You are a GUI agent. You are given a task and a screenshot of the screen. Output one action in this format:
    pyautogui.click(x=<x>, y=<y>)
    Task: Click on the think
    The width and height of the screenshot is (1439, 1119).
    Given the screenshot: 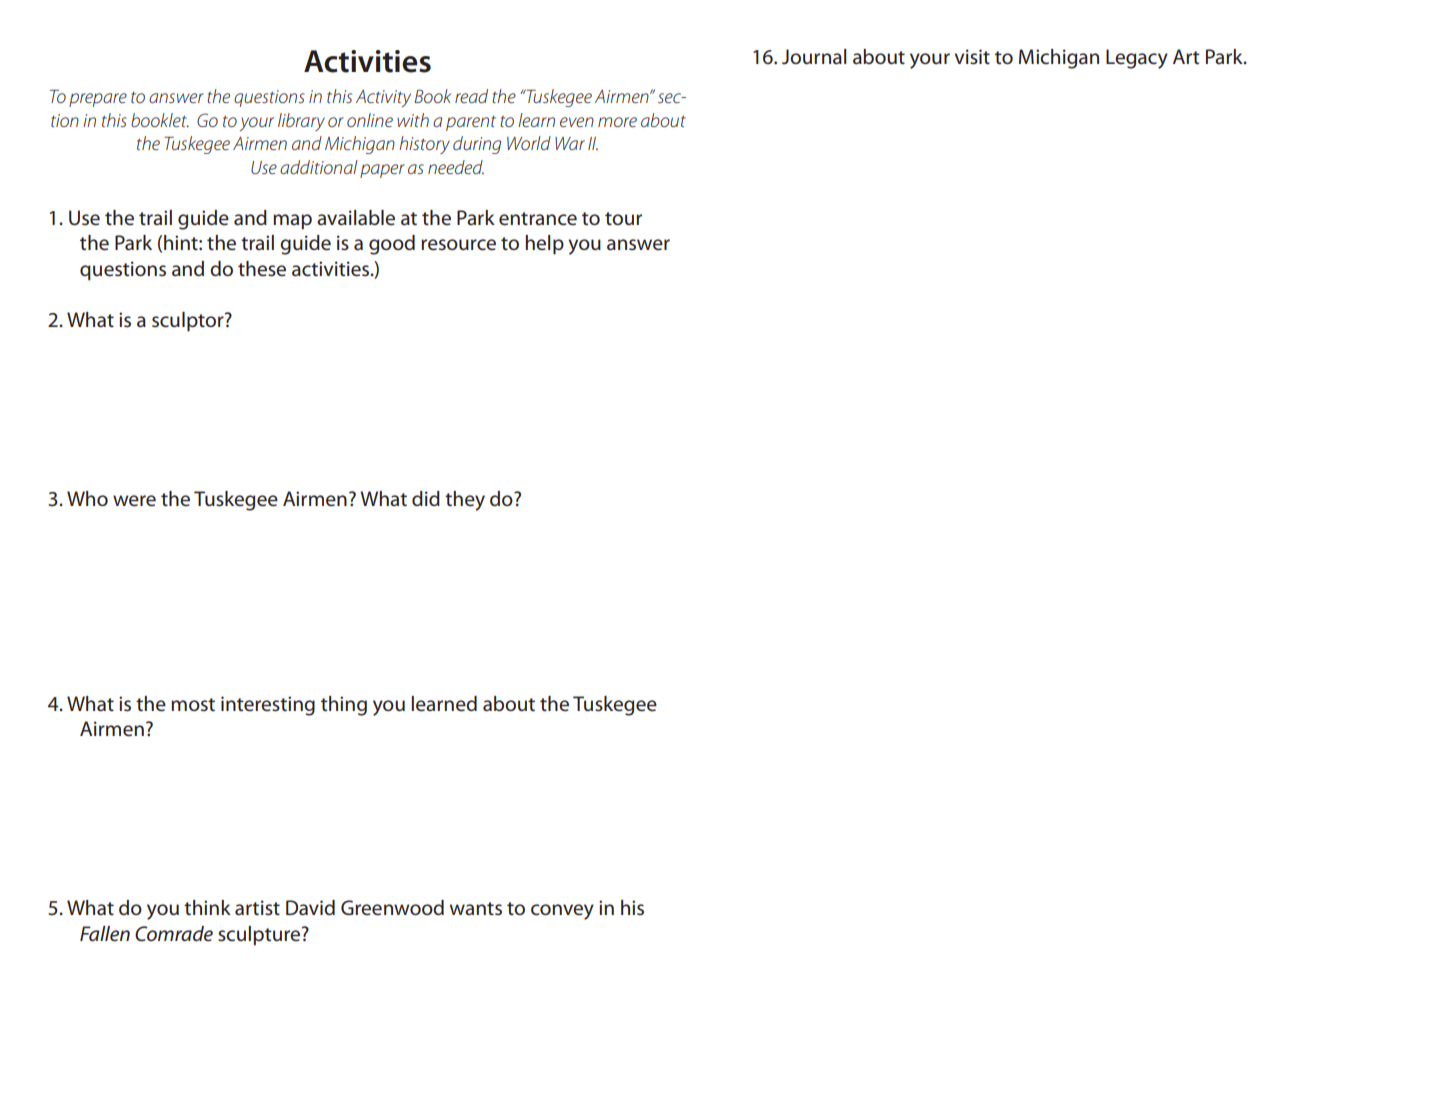 What is the action you would take?
    pyautogui.click(x=207, y=907)
